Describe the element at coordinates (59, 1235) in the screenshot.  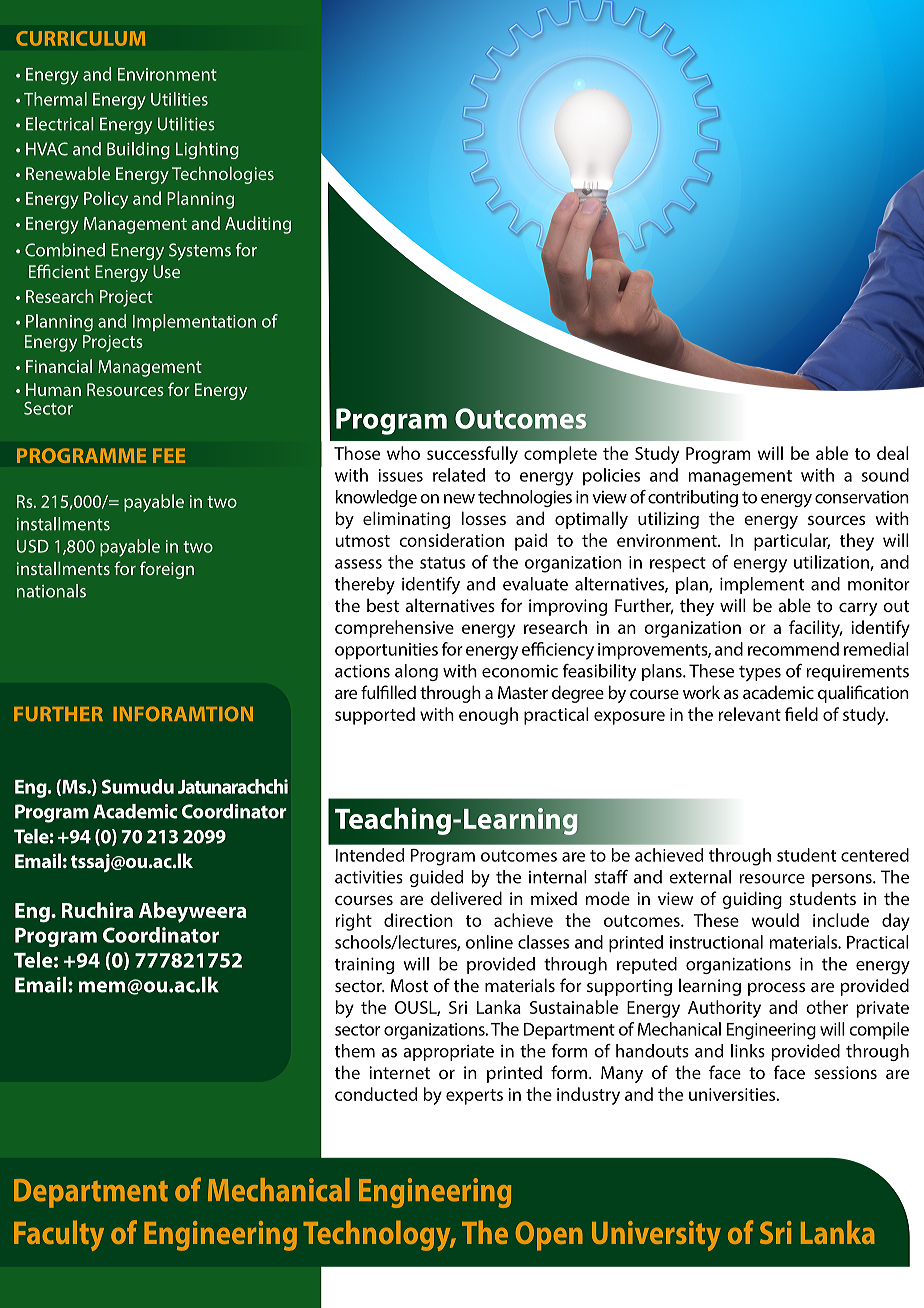
I see `Faculty` at that location.
